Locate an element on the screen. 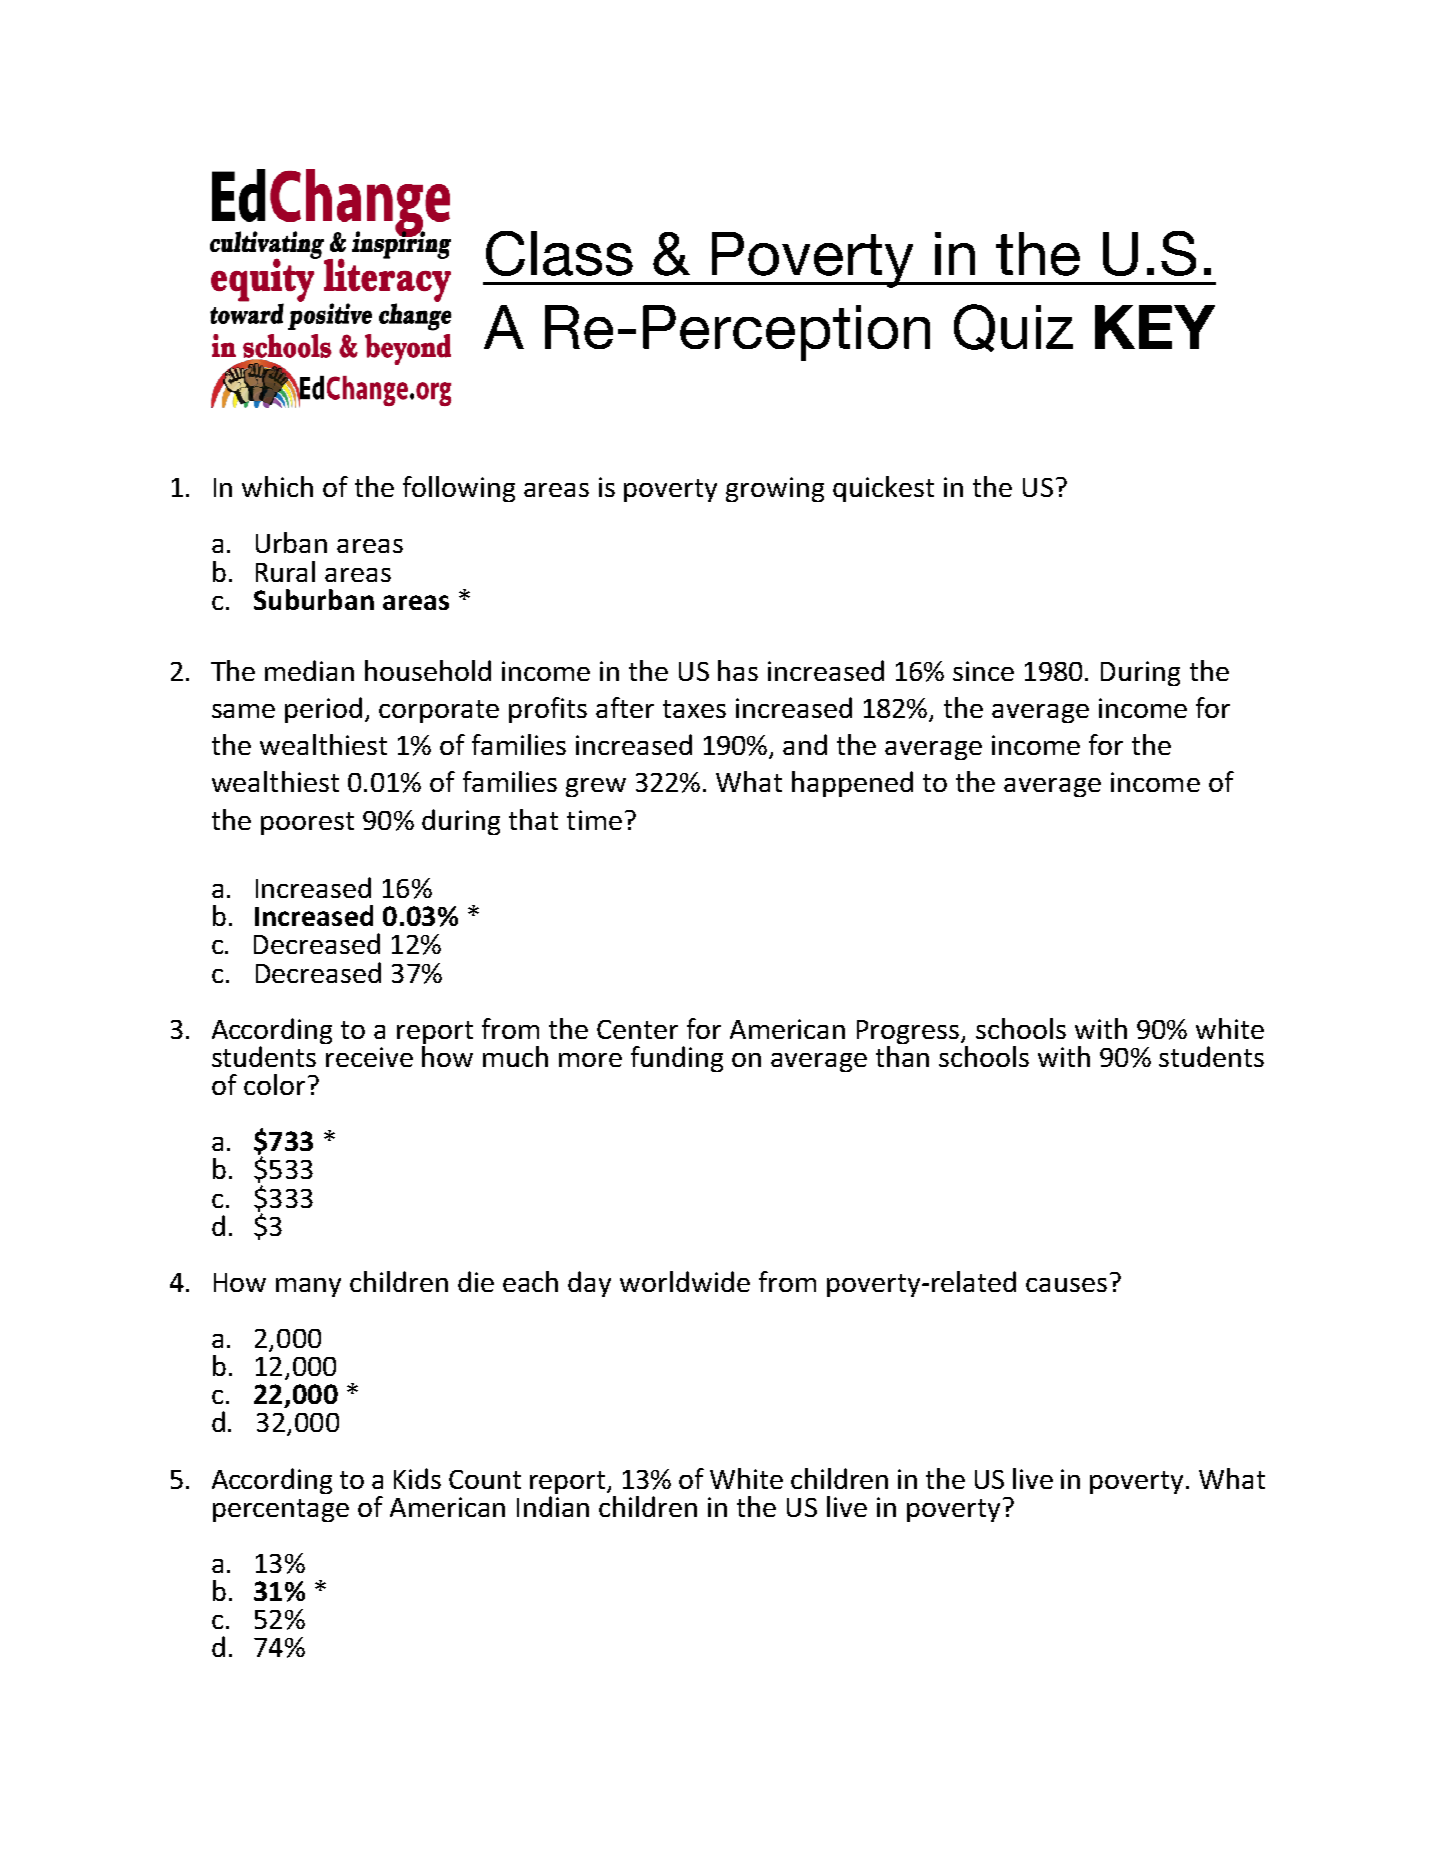  Quiz is located at coordinates (1013, 328).
